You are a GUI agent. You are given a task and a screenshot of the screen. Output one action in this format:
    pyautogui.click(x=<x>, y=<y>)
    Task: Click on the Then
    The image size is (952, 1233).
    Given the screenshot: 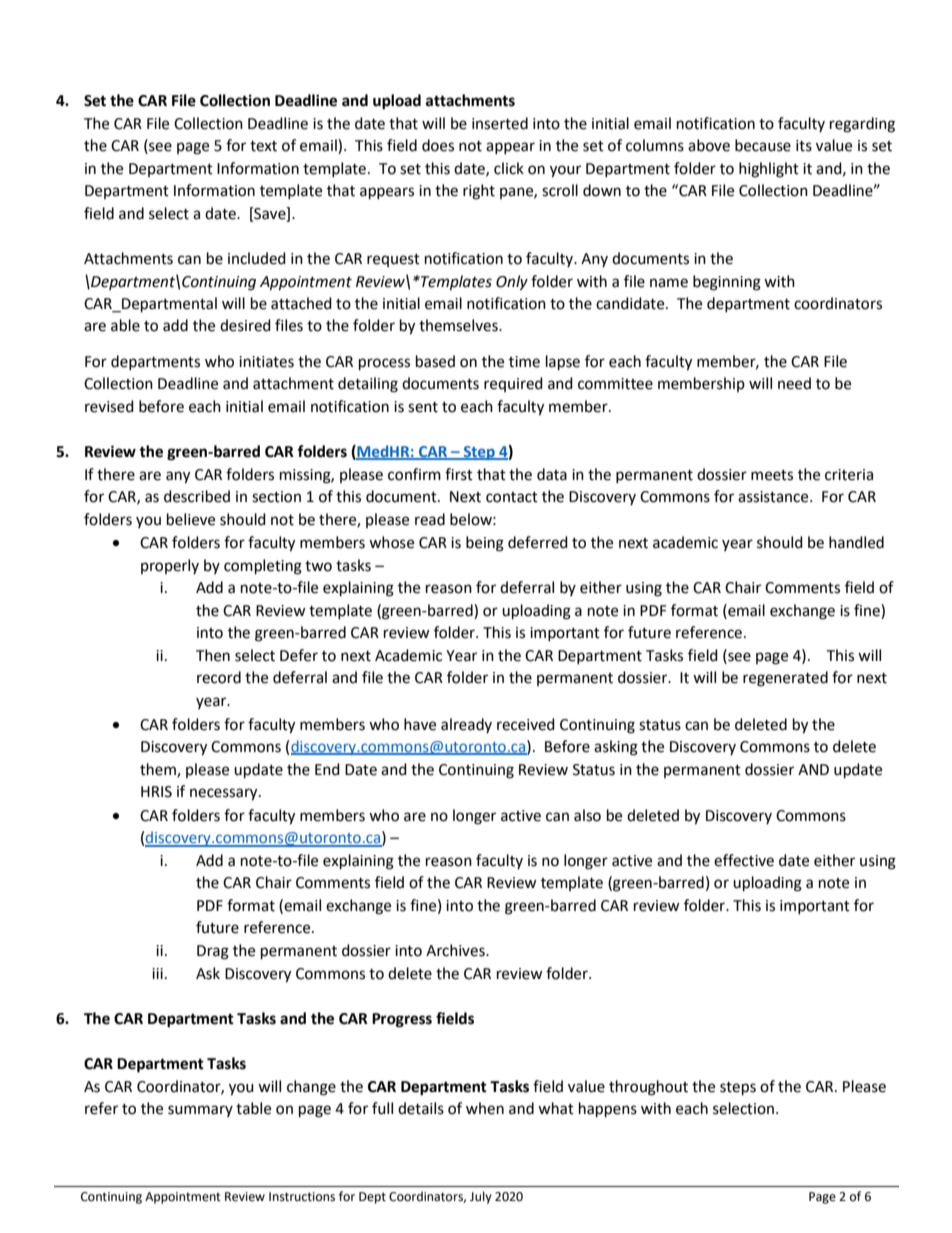 What is the action you would take?
    pyautogui.click(x=213, y=655)
